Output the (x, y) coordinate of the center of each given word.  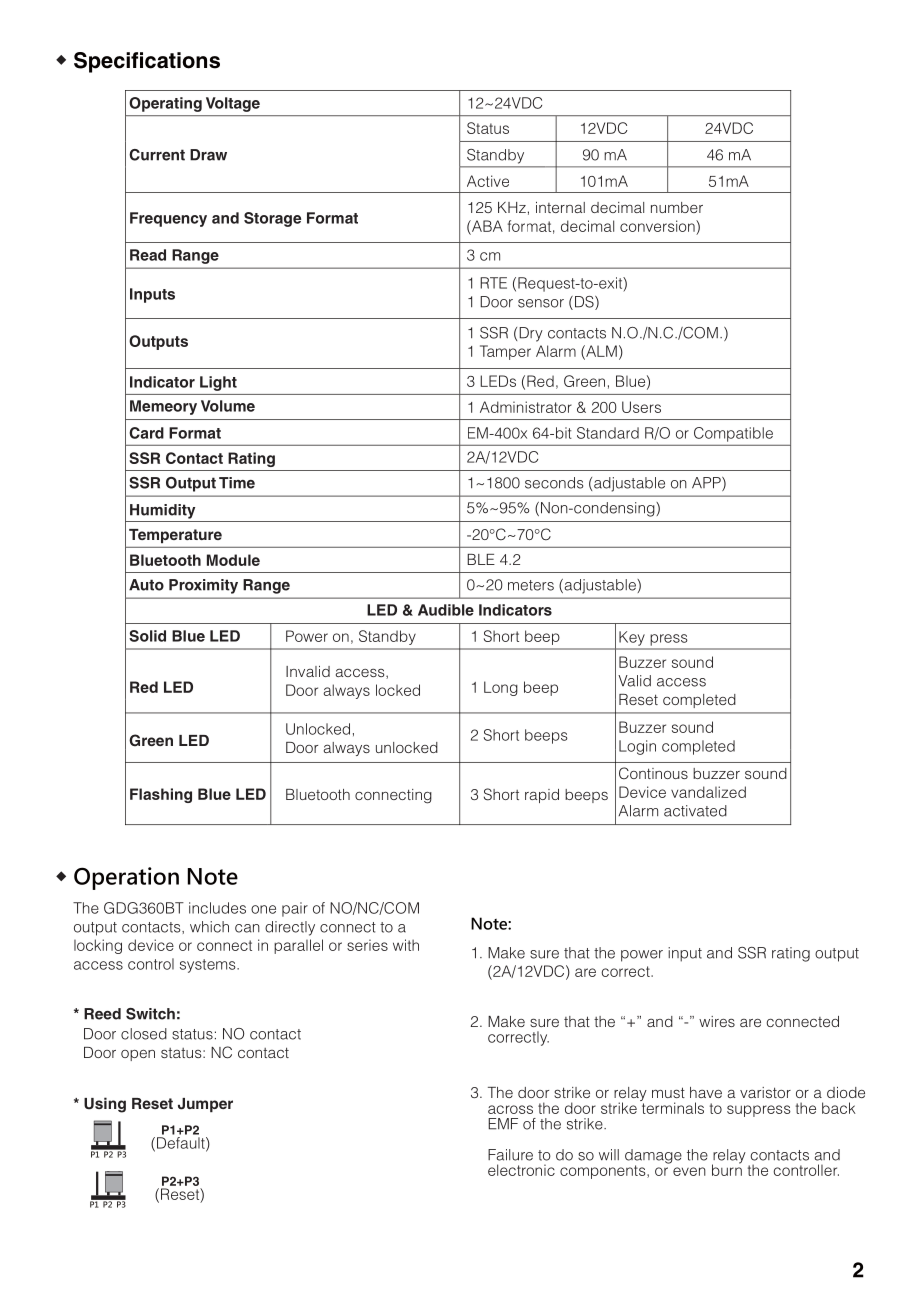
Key (631, 638)
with (406, 945)
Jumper (205, 1105)
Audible (446, 610)
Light (218, 383)
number (677, 207)
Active (488, 181)
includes (217, 908)
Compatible (733, 434)
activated (695, 811)
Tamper (505, 352)
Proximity (203, 586)
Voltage (233, 104)
